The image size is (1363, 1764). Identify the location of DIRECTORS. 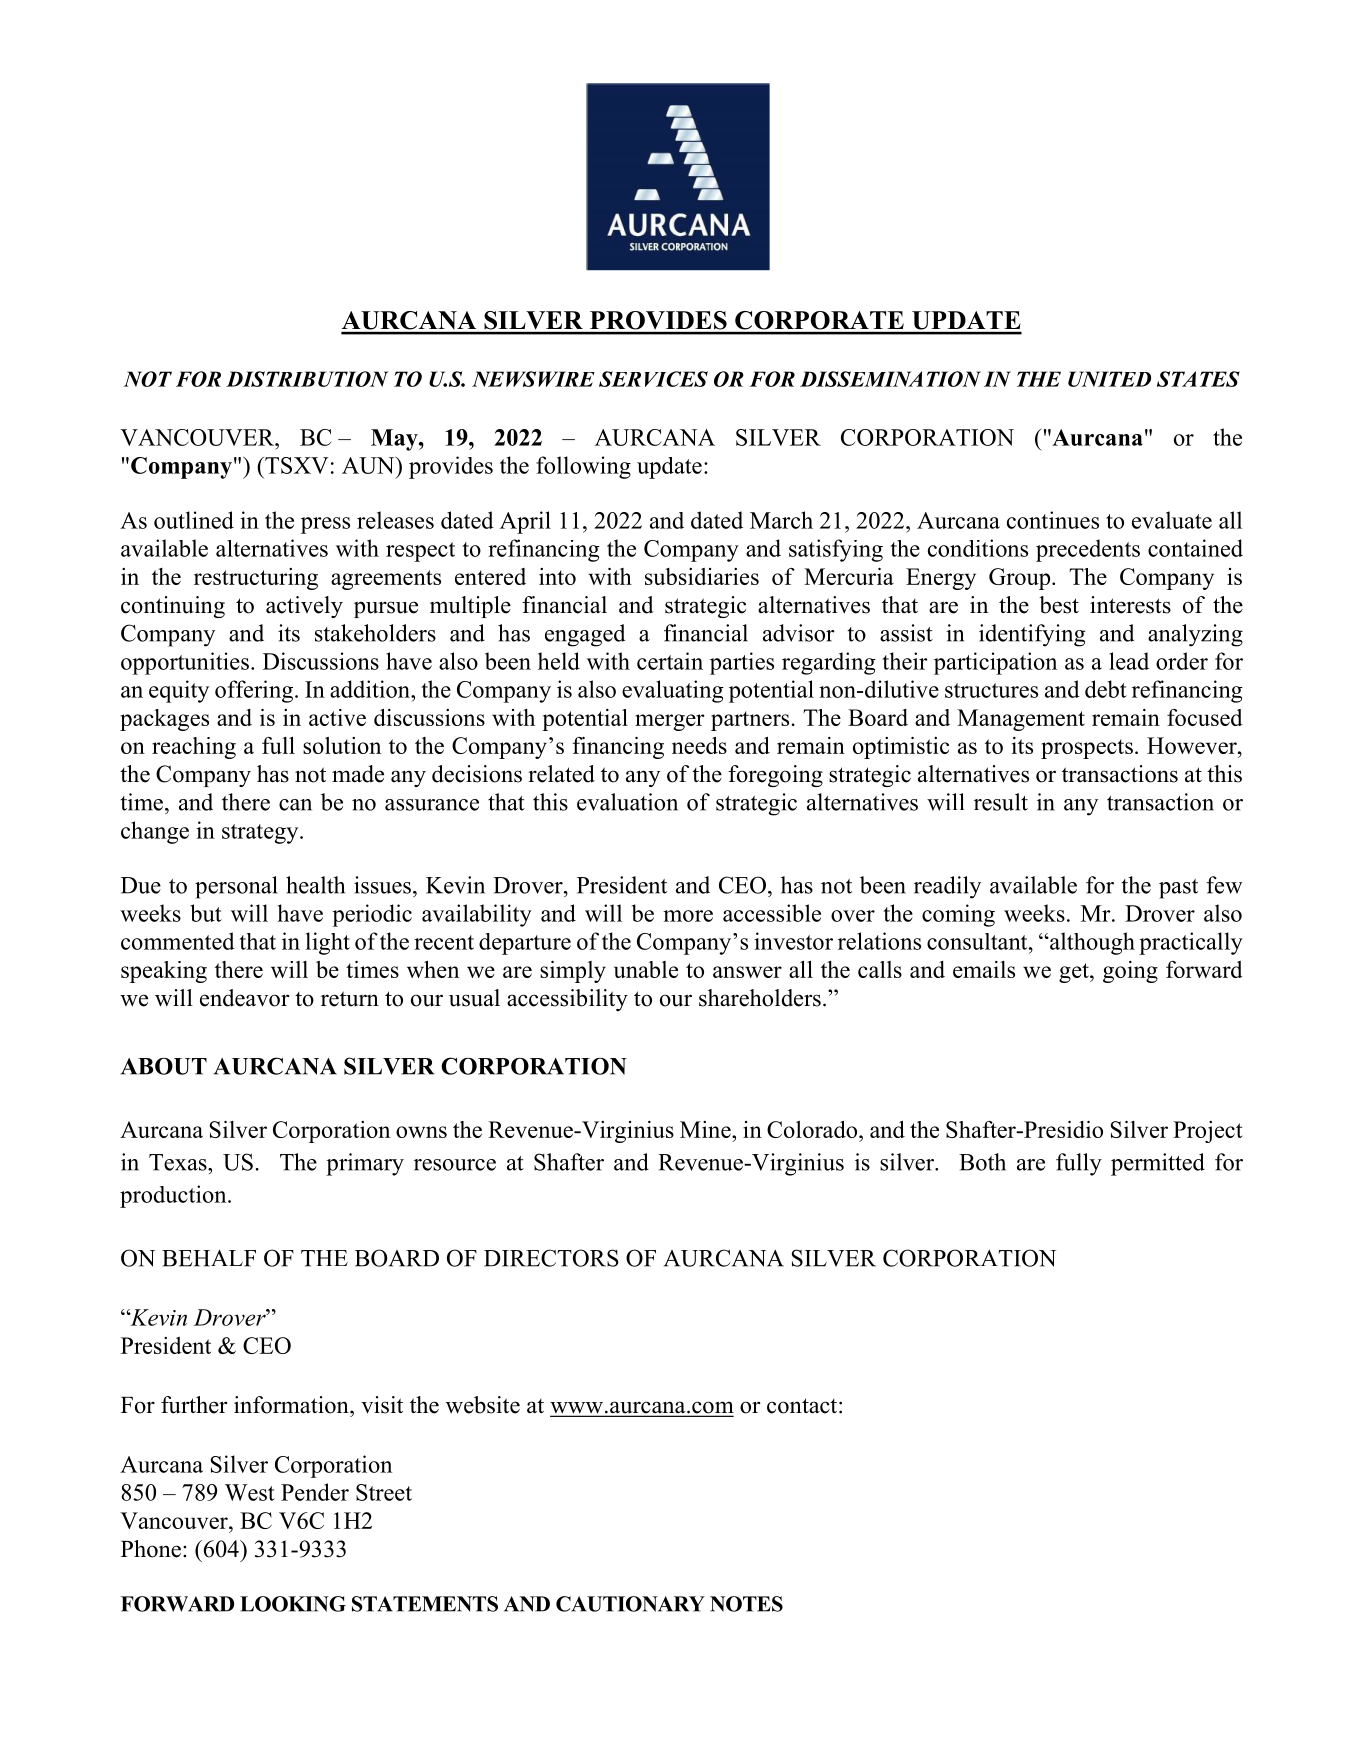
(551, 1258).
